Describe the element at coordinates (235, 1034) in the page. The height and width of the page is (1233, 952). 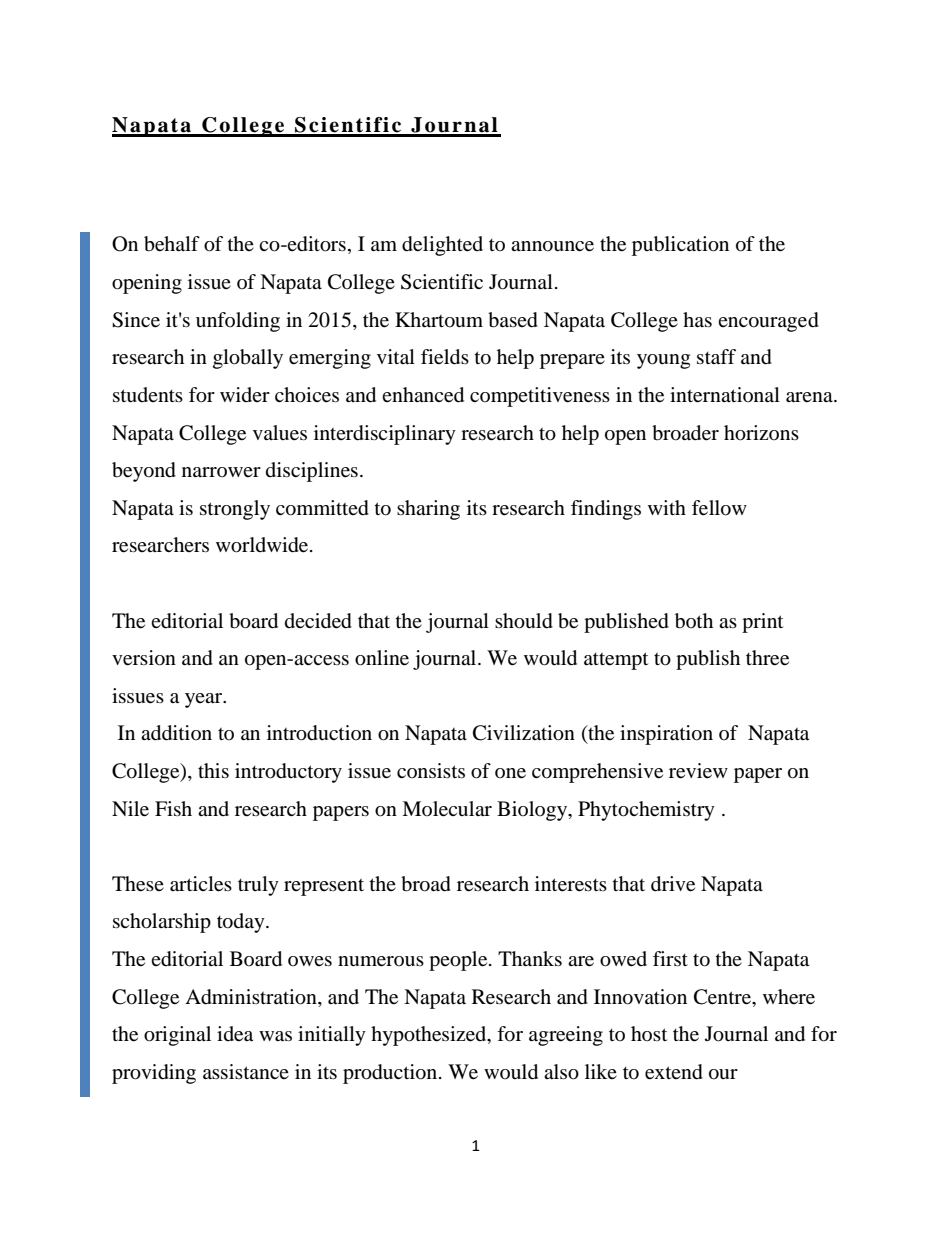
I see `idea` at that location.
